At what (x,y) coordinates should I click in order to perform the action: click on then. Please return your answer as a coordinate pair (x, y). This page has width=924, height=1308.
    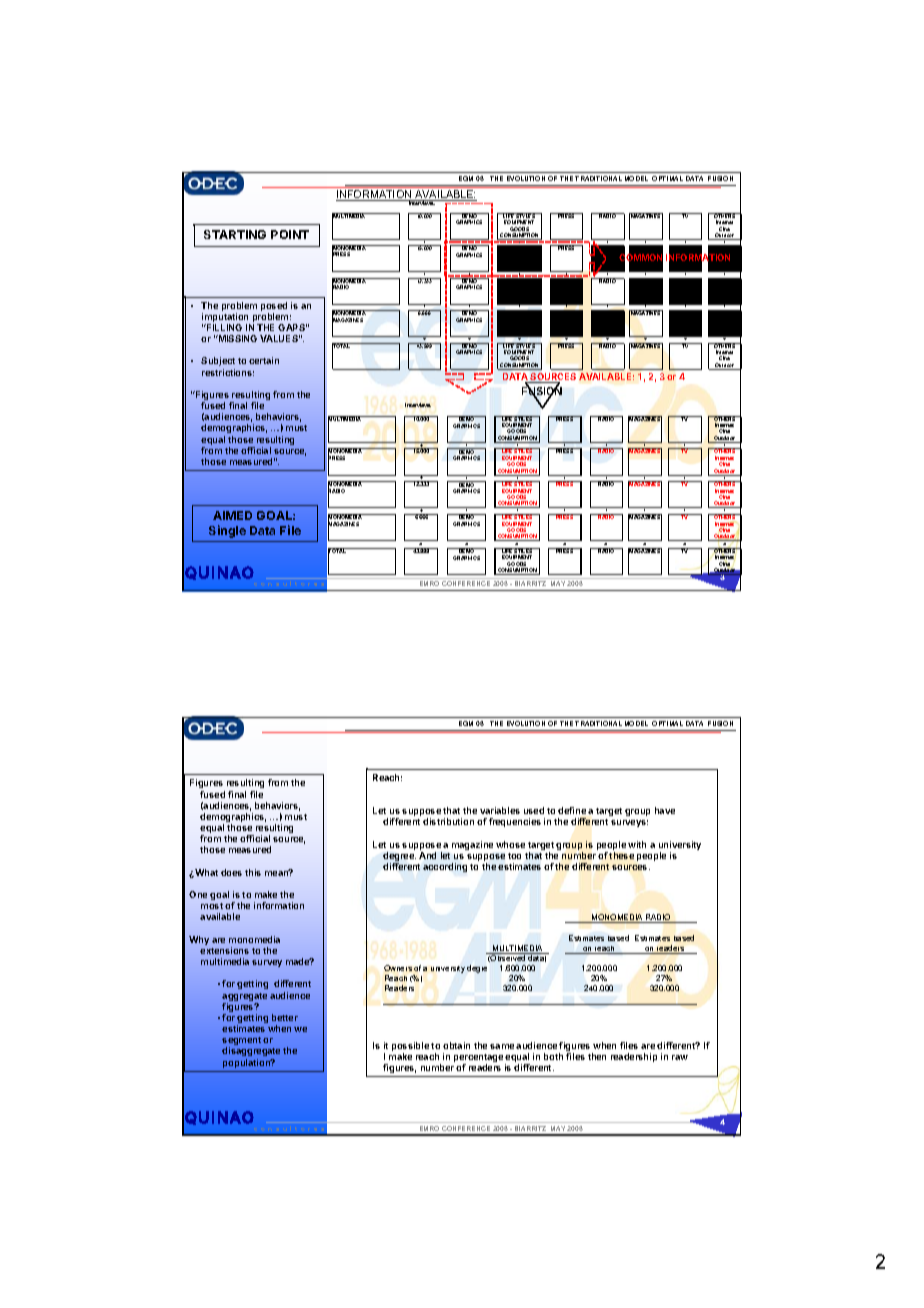
    Looking at the image, I should click on (597, 1056).
